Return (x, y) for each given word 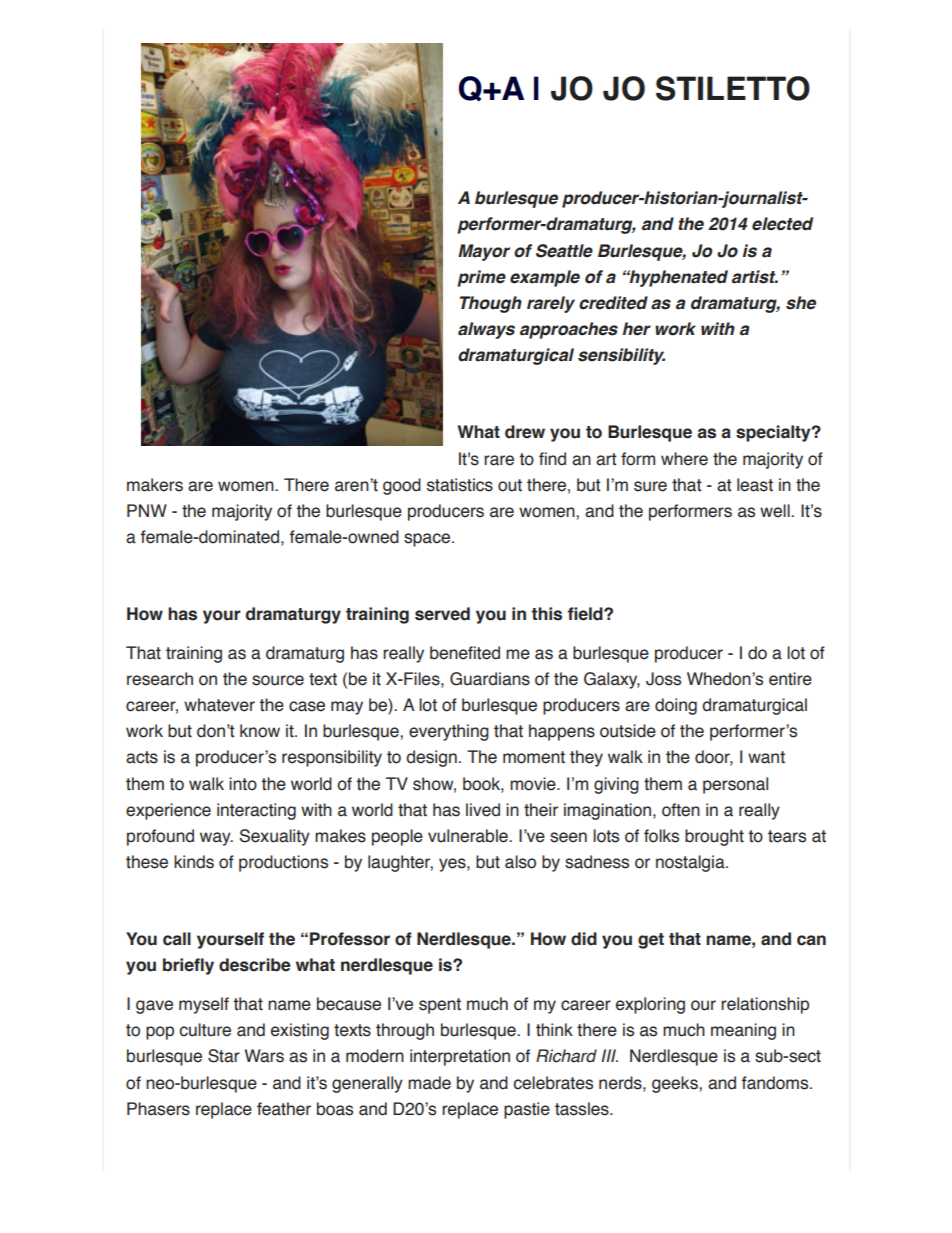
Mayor (484, 252)
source (278, 680)
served (442, 614)
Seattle (564, 251)
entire (790, 679)
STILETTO (733, 88)
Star (224, 1056)
